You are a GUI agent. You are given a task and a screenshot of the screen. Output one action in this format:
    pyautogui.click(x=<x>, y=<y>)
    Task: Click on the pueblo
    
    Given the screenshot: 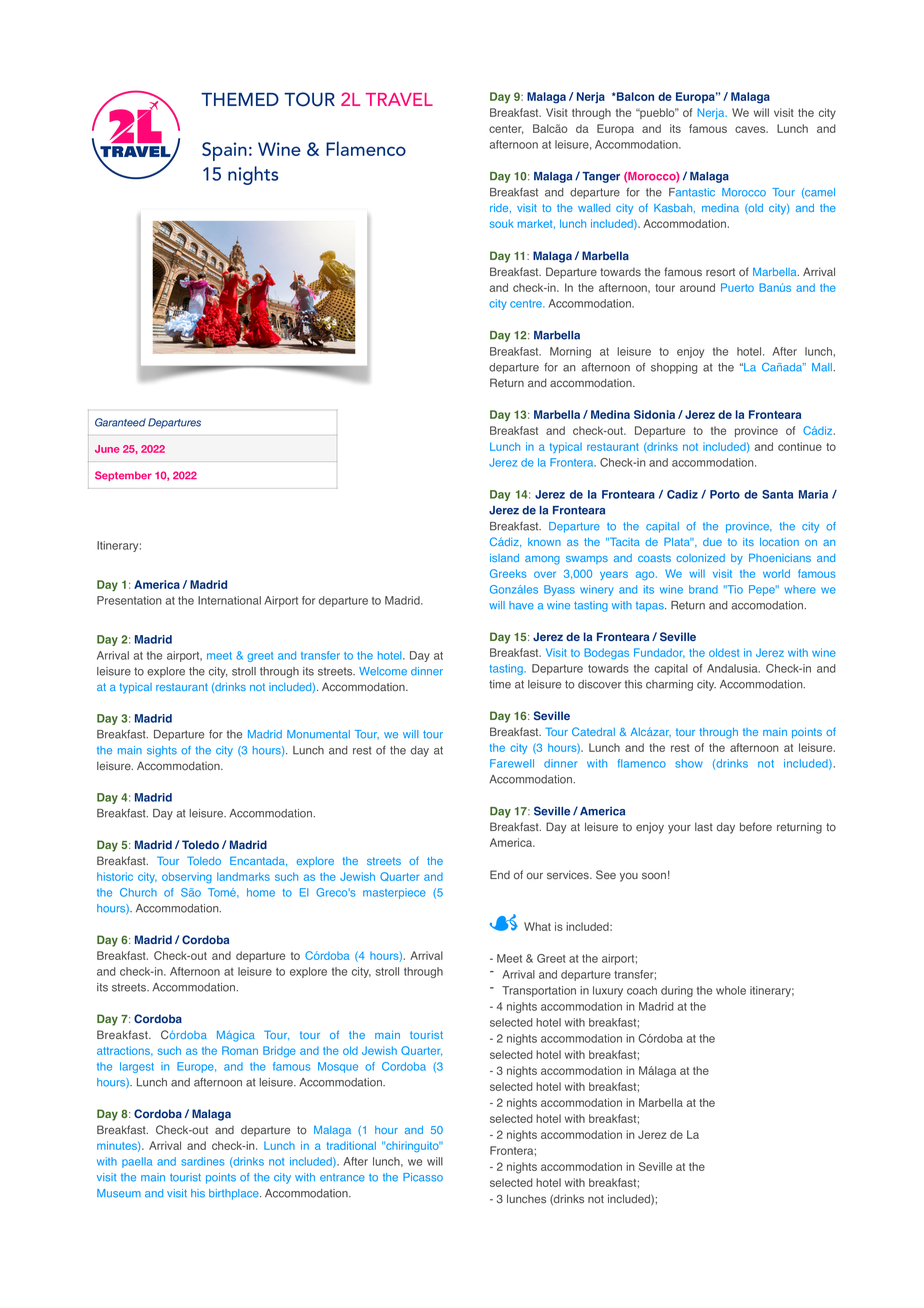 What is the action you would take?
    pyautogui.click(x=657, y=113)
